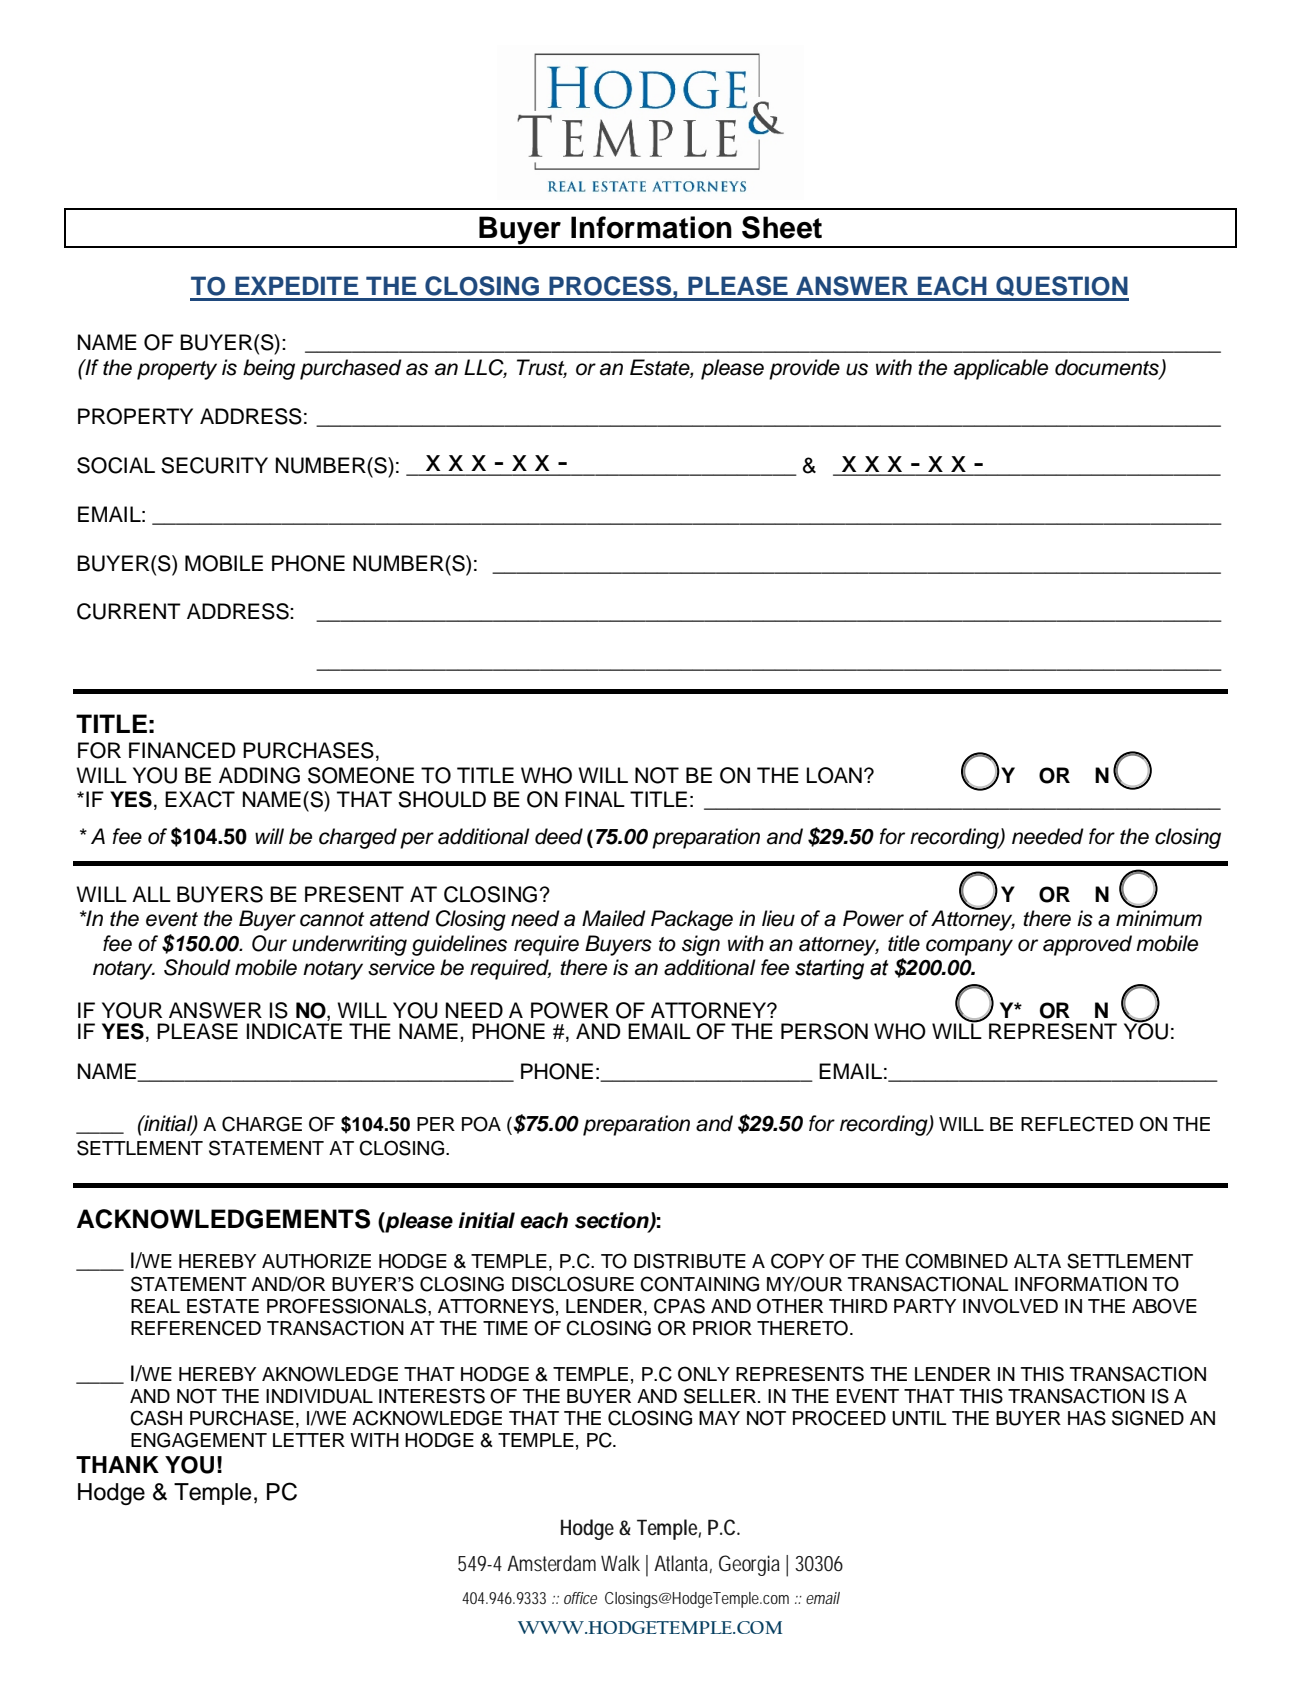 The width and height of the image is (1301, 1684). I want to click on cannot, so click(332, 919).
